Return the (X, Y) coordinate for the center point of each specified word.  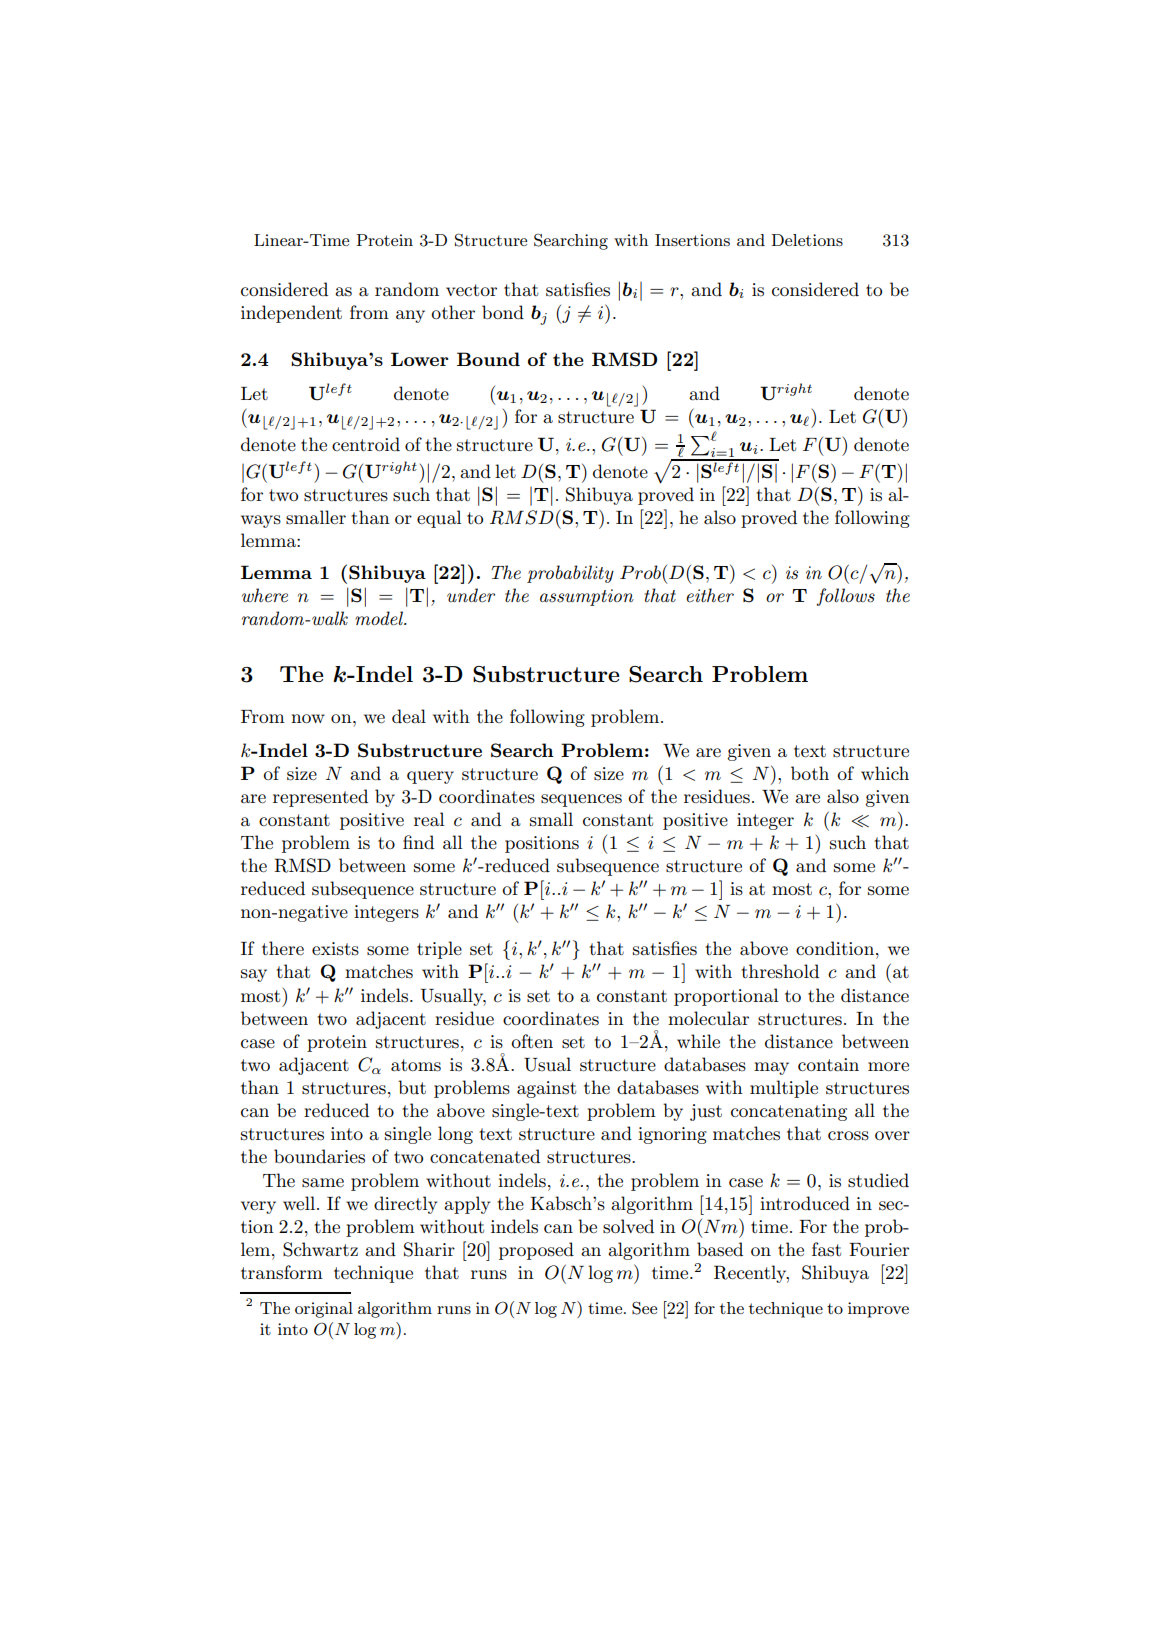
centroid (366, 444)
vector (471, 290)
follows (845, 597)
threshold (780, 971)
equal (439, 519)
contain (828, 1065)
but (412, 1087)
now (308, 718)
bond (503, 312)
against (546, 1089)
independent (291, 314)
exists (335, 949)
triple (439, 950)
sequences (581, 800)
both (810, 773)
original (324, 1310)
